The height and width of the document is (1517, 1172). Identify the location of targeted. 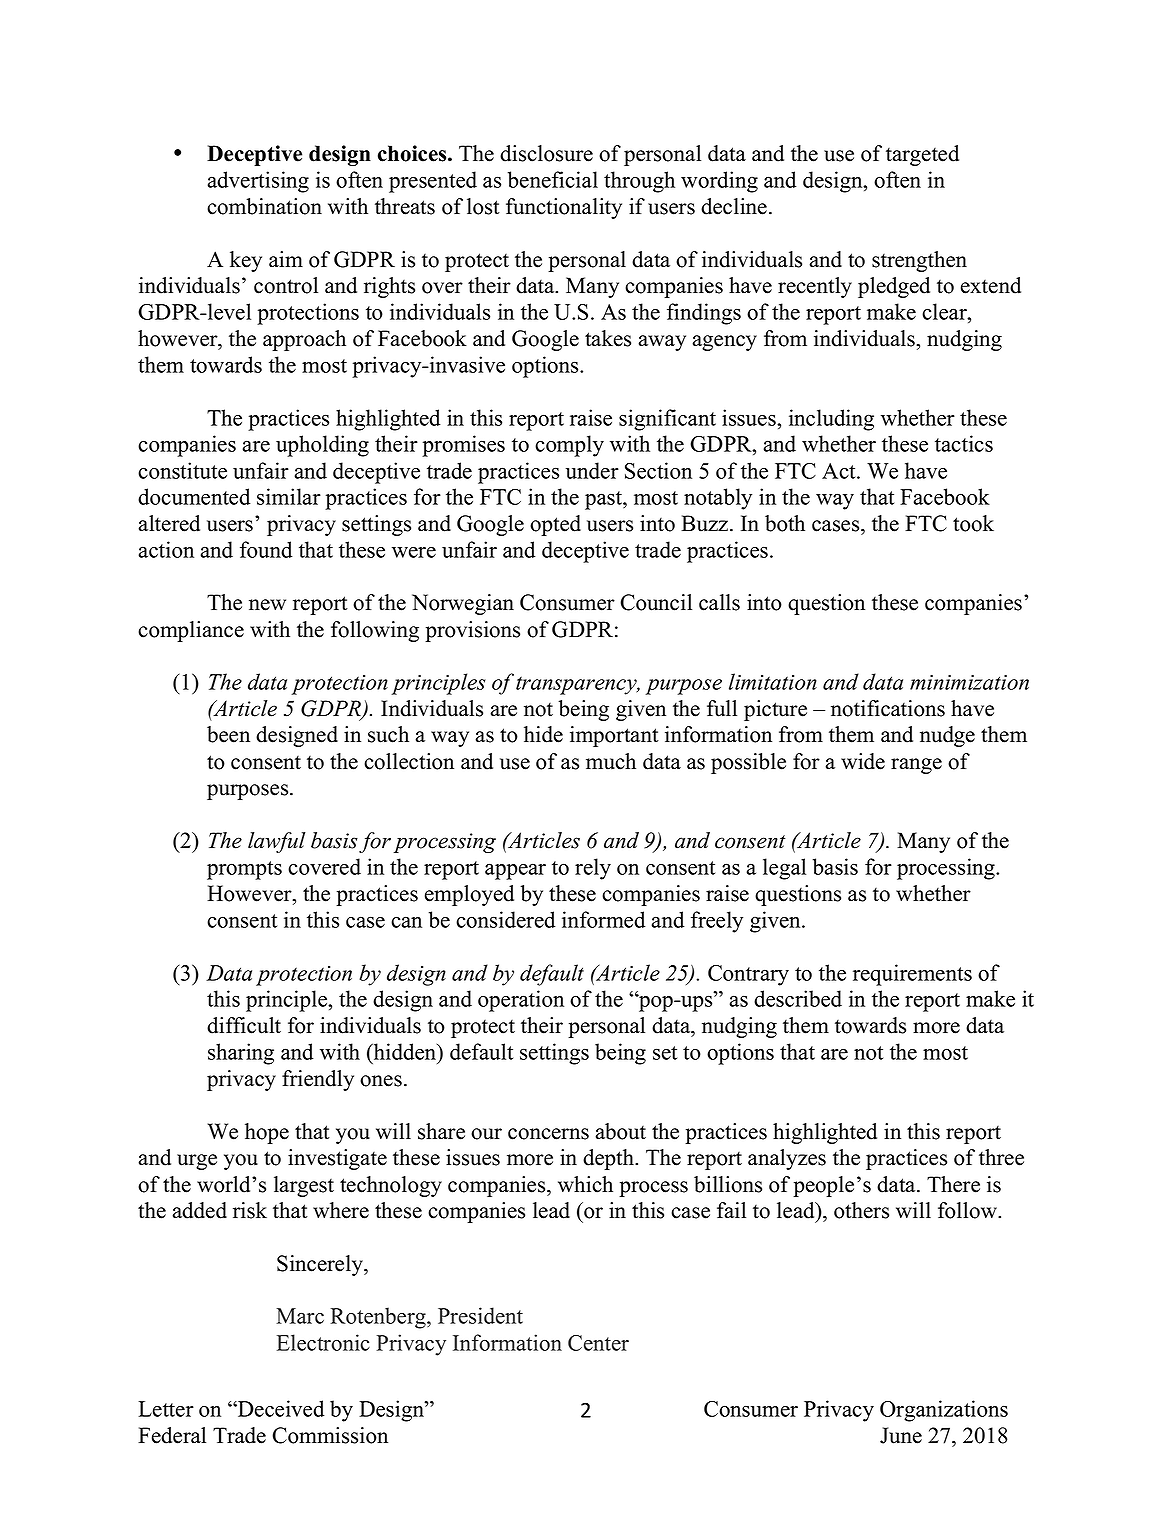
(922, 155).
